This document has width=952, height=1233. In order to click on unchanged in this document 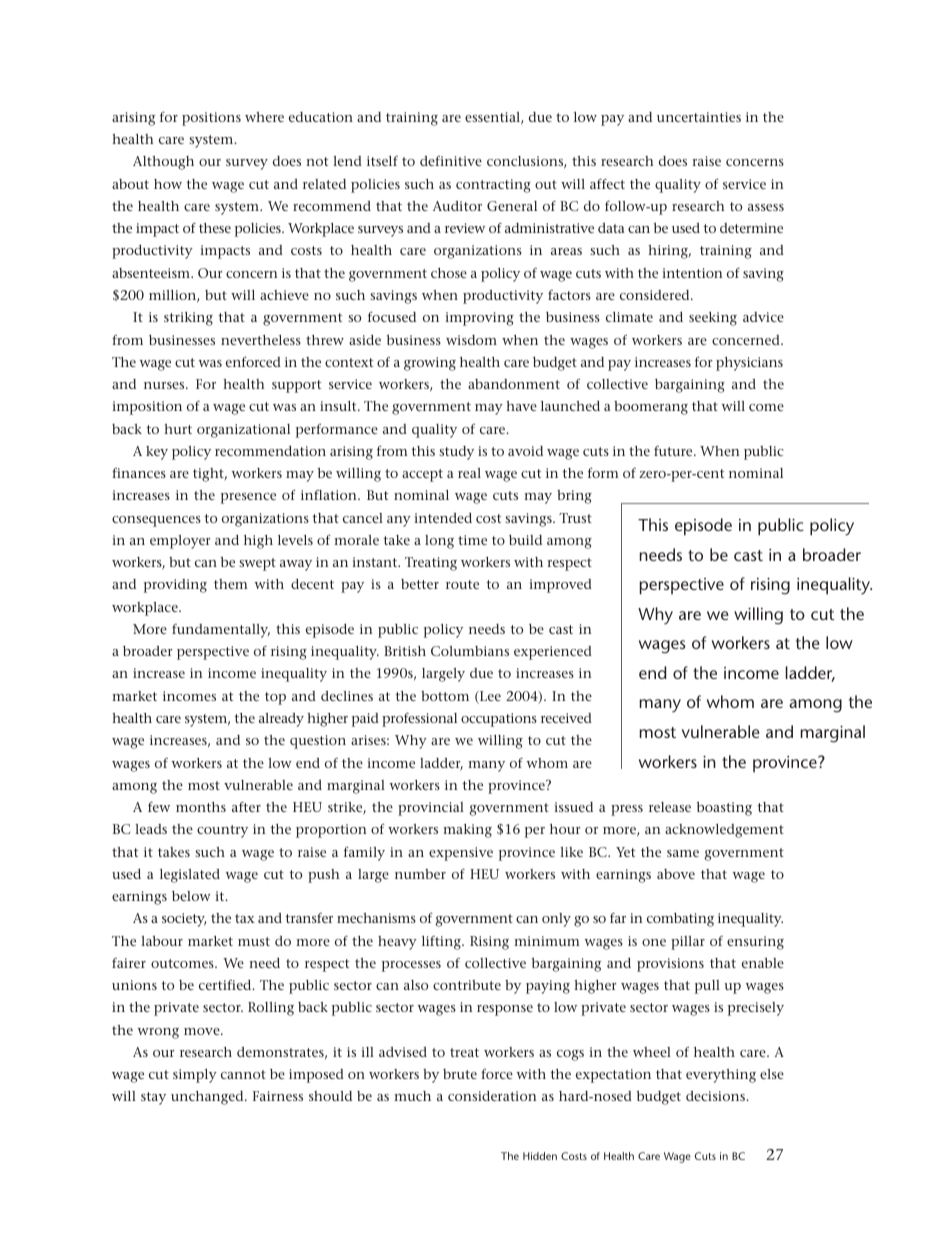, I will do `click(208, 1098)`.
